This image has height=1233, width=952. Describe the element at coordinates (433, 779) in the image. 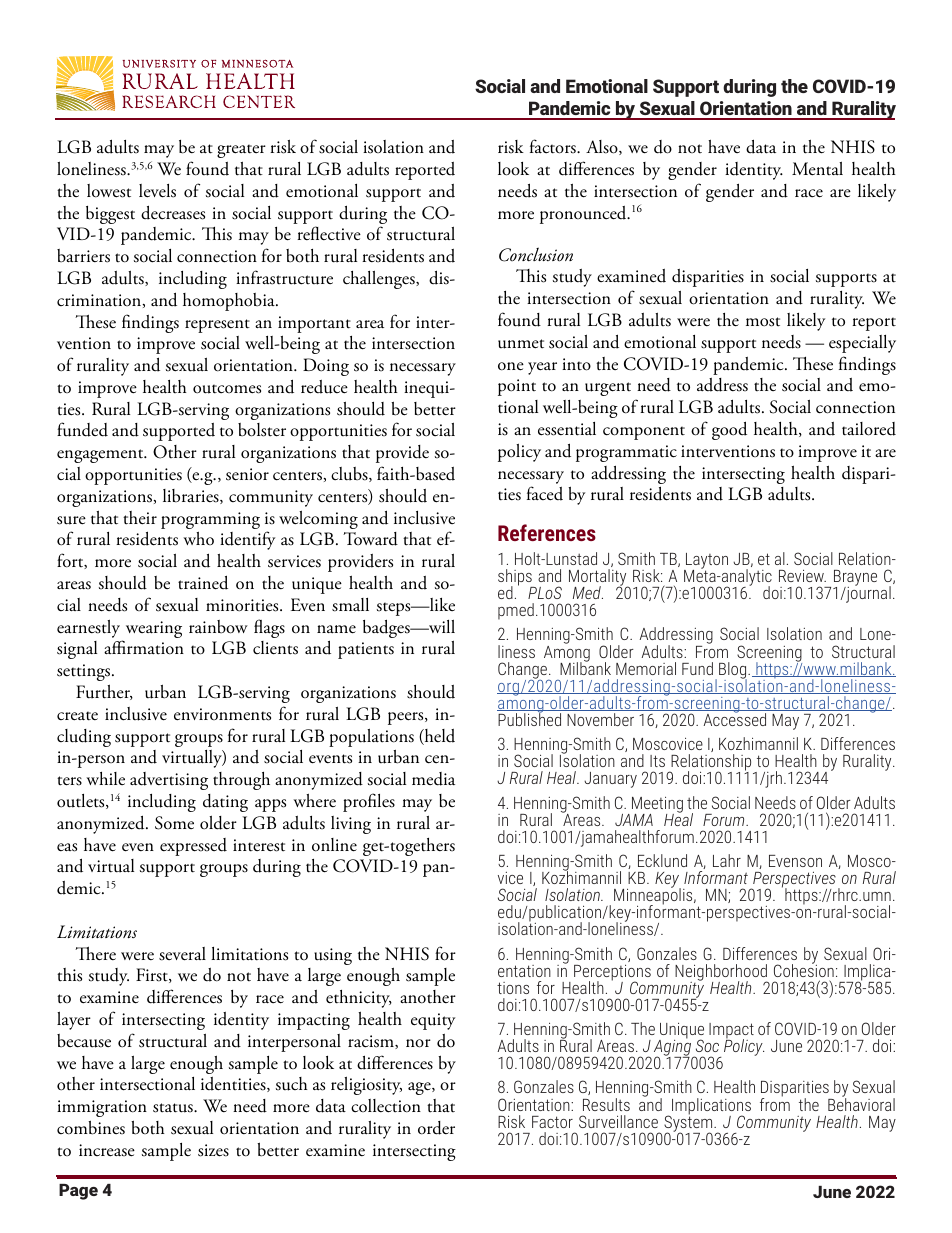

I see `media` at that location.
